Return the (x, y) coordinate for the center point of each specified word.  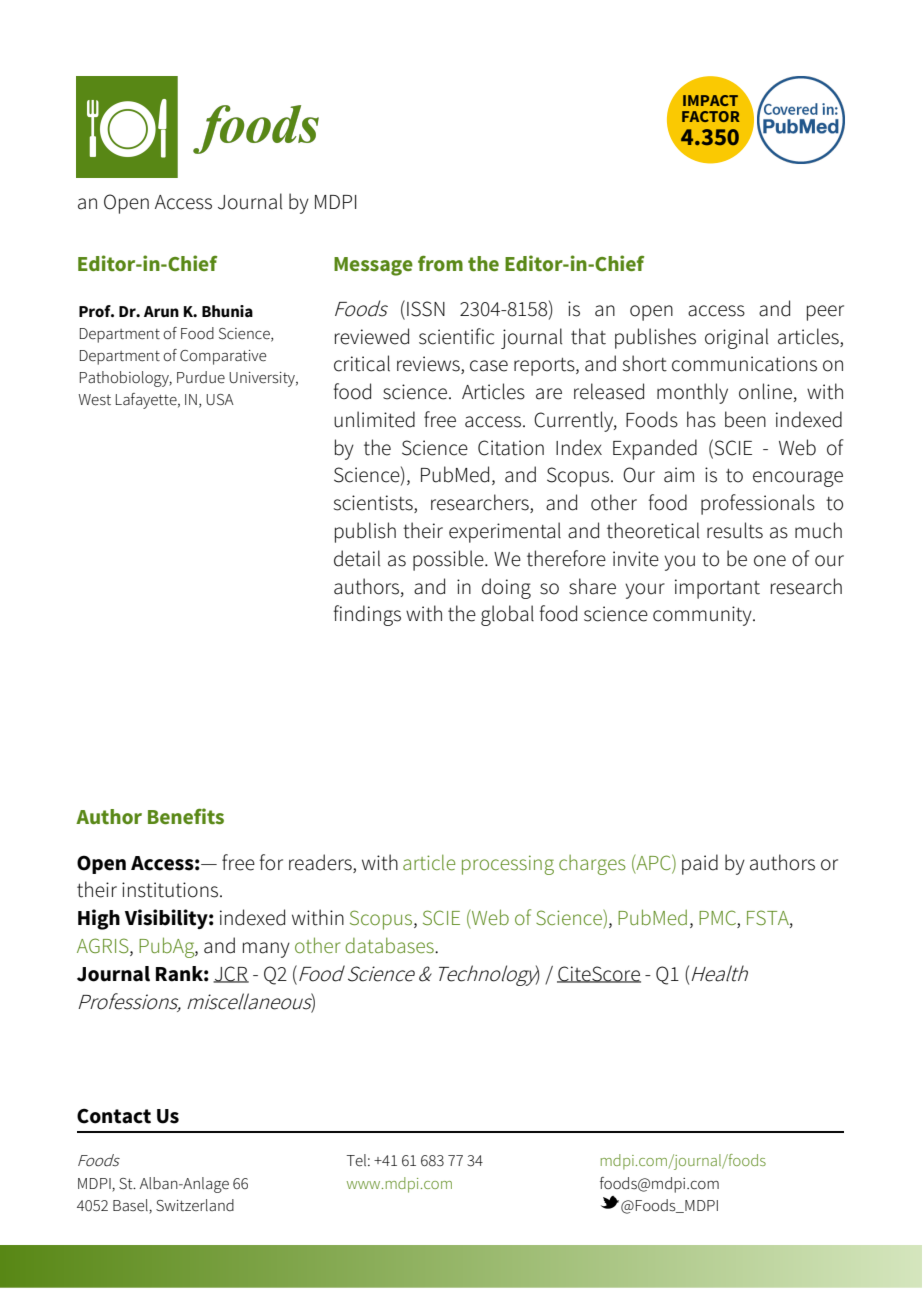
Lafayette (147, 401)
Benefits (186, 816)
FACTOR (711, 116)
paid (700, 864)
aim (679, 475)
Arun (161, 311)
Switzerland (195, 1205)
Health (719, 973)
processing (508, 865)
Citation (511, 448)
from (440, 263)
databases (390, 945)
